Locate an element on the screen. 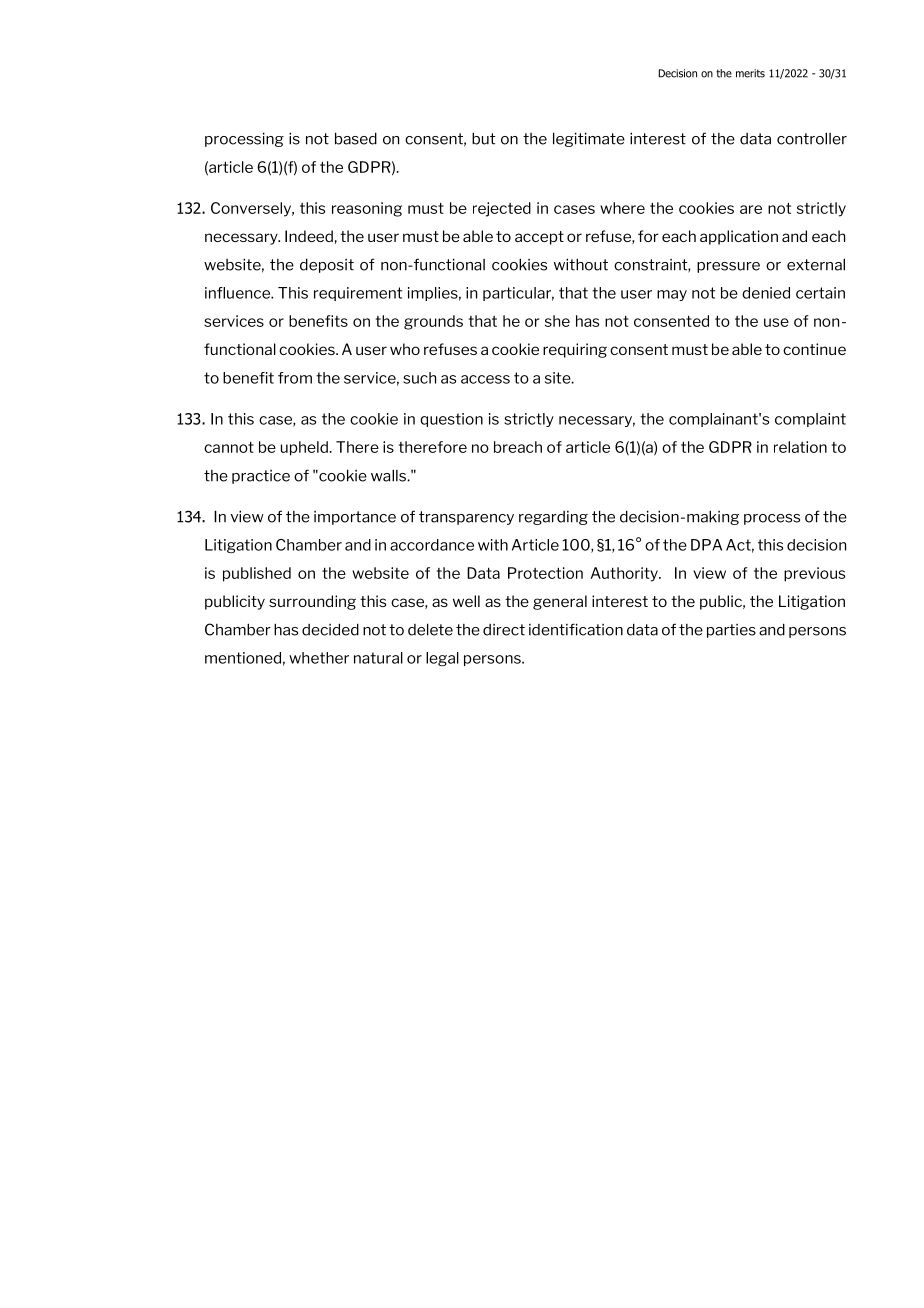  parties is located at coordinates (731, 631).
